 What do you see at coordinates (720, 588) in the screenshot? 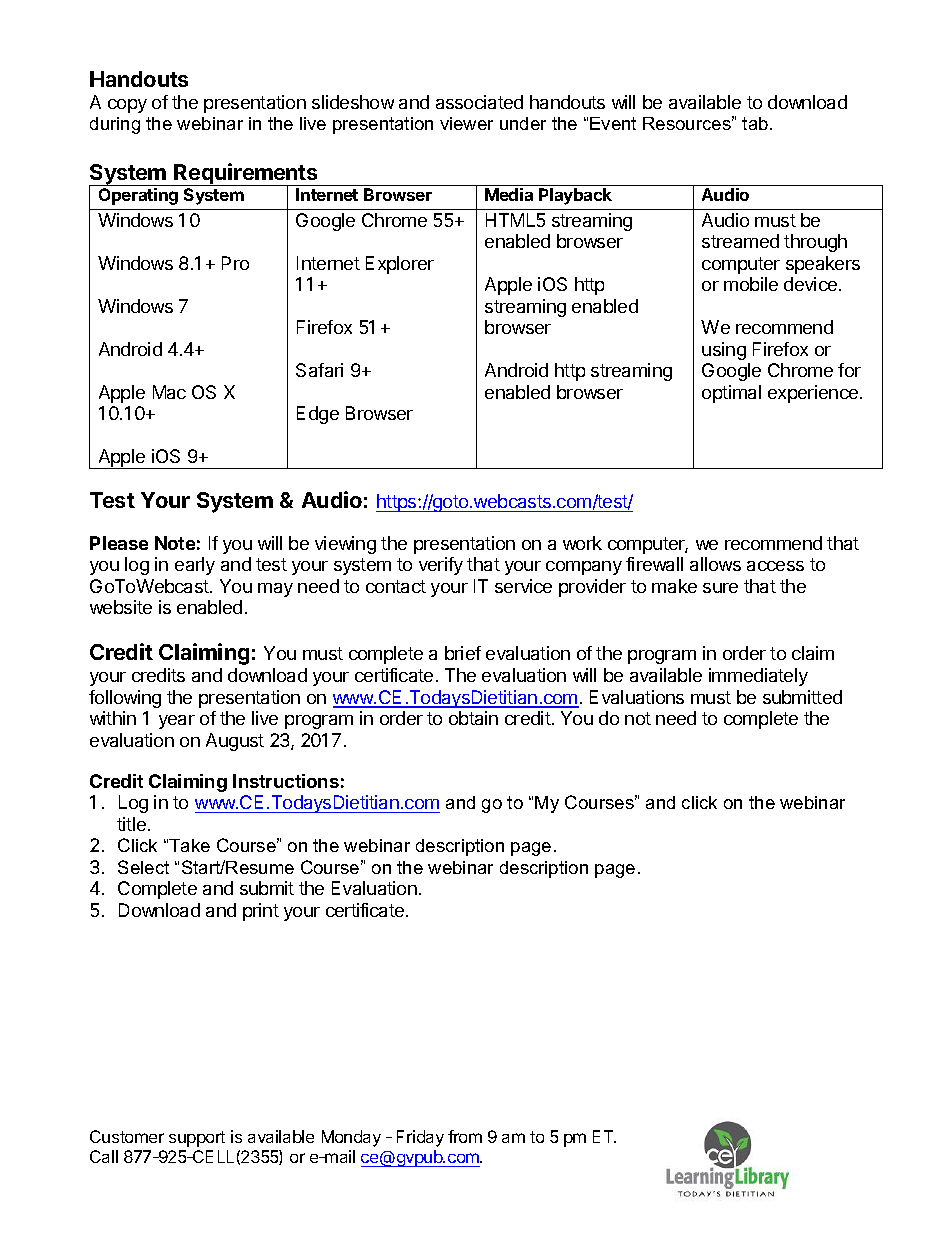
I see `sure` at bounding box center [720, 588].
